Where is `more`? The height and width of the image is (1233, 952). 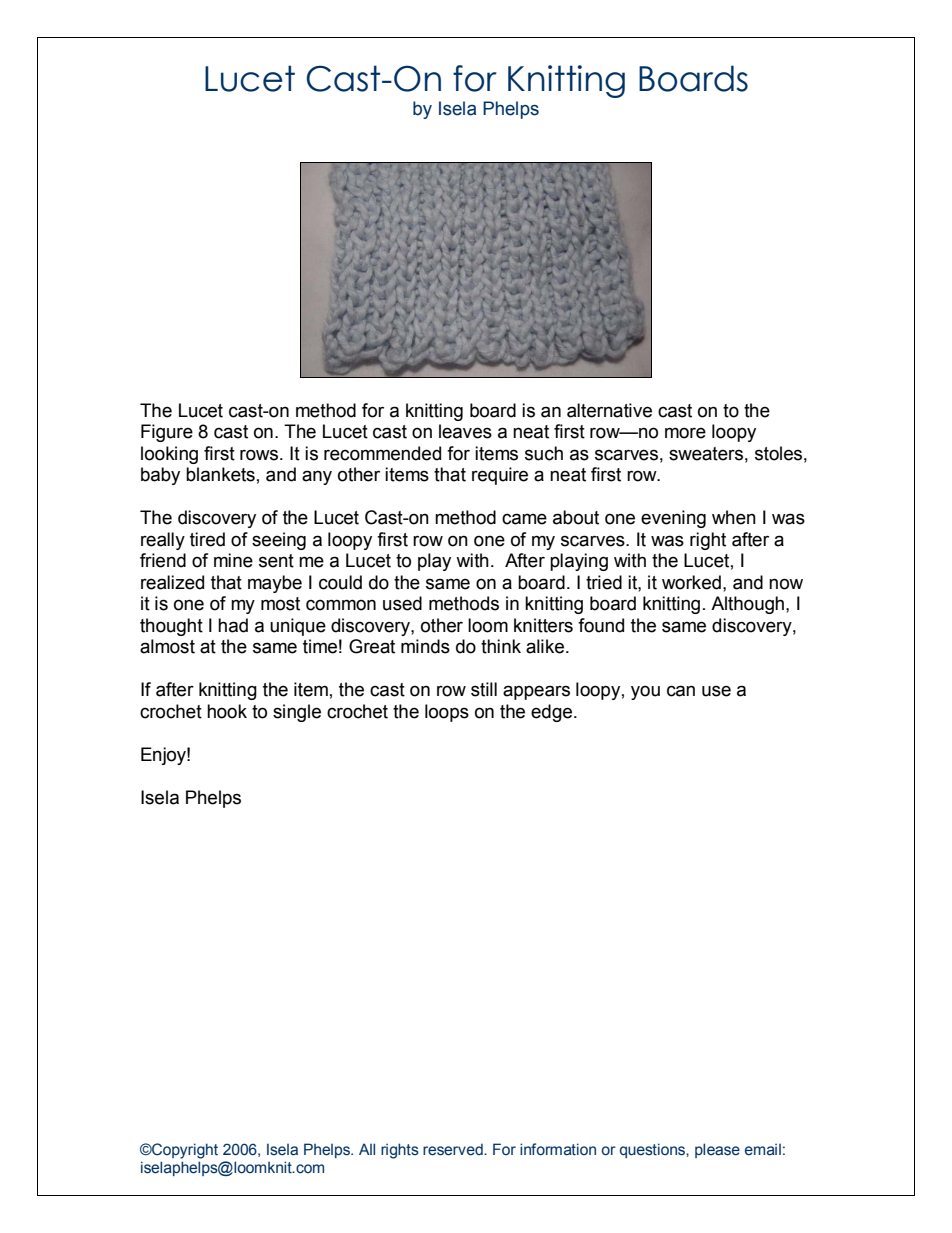 more is located at coordinates (685, 433).
